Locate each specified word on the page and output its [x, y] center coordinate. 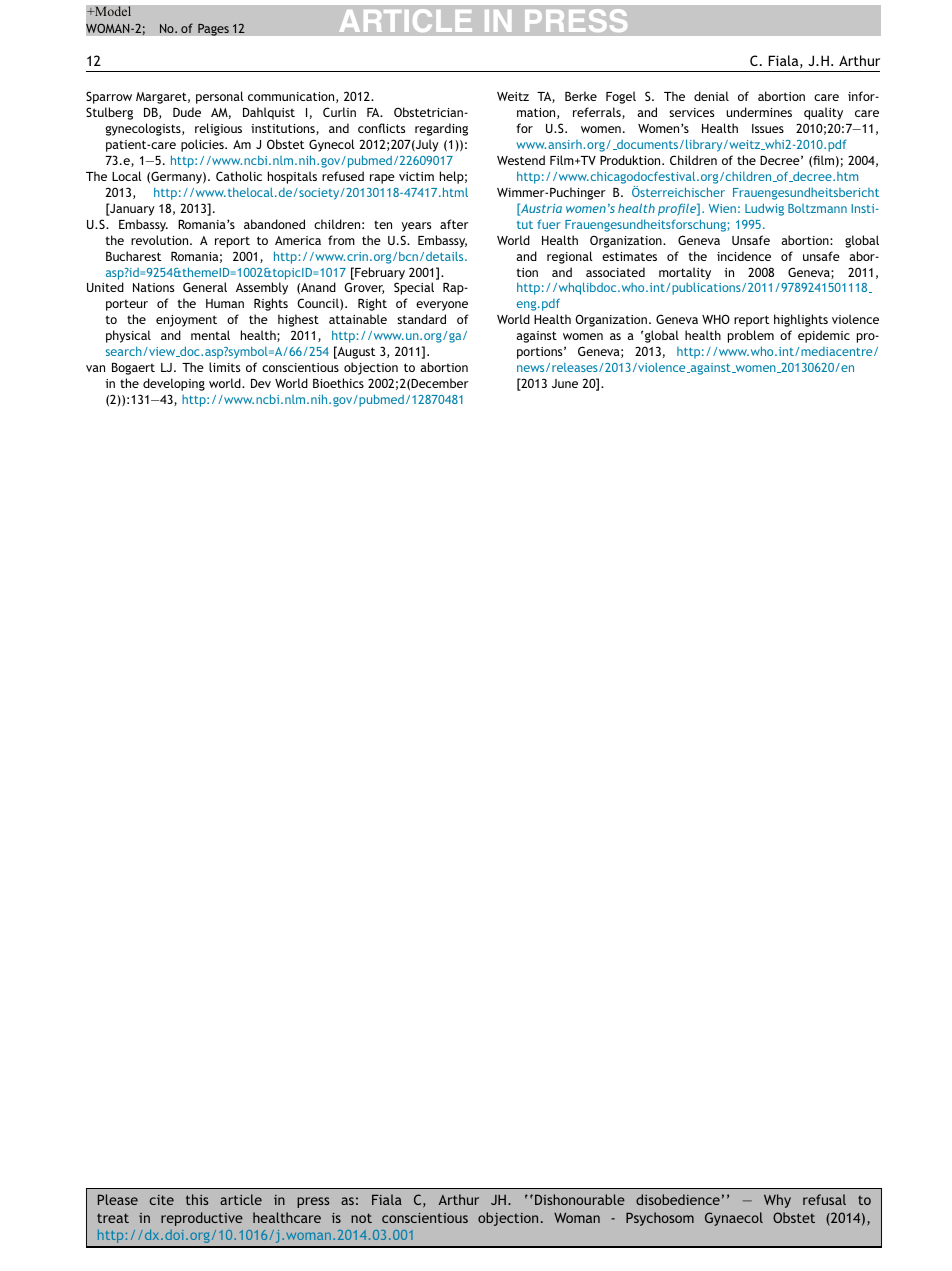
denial [711, 96]
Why [777, 1201]
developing [174, 384]
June [565, 383]
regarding [441, 129]
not [361, 1218]
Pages [213, 29]
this [197, 1199]
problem [751, 336]
